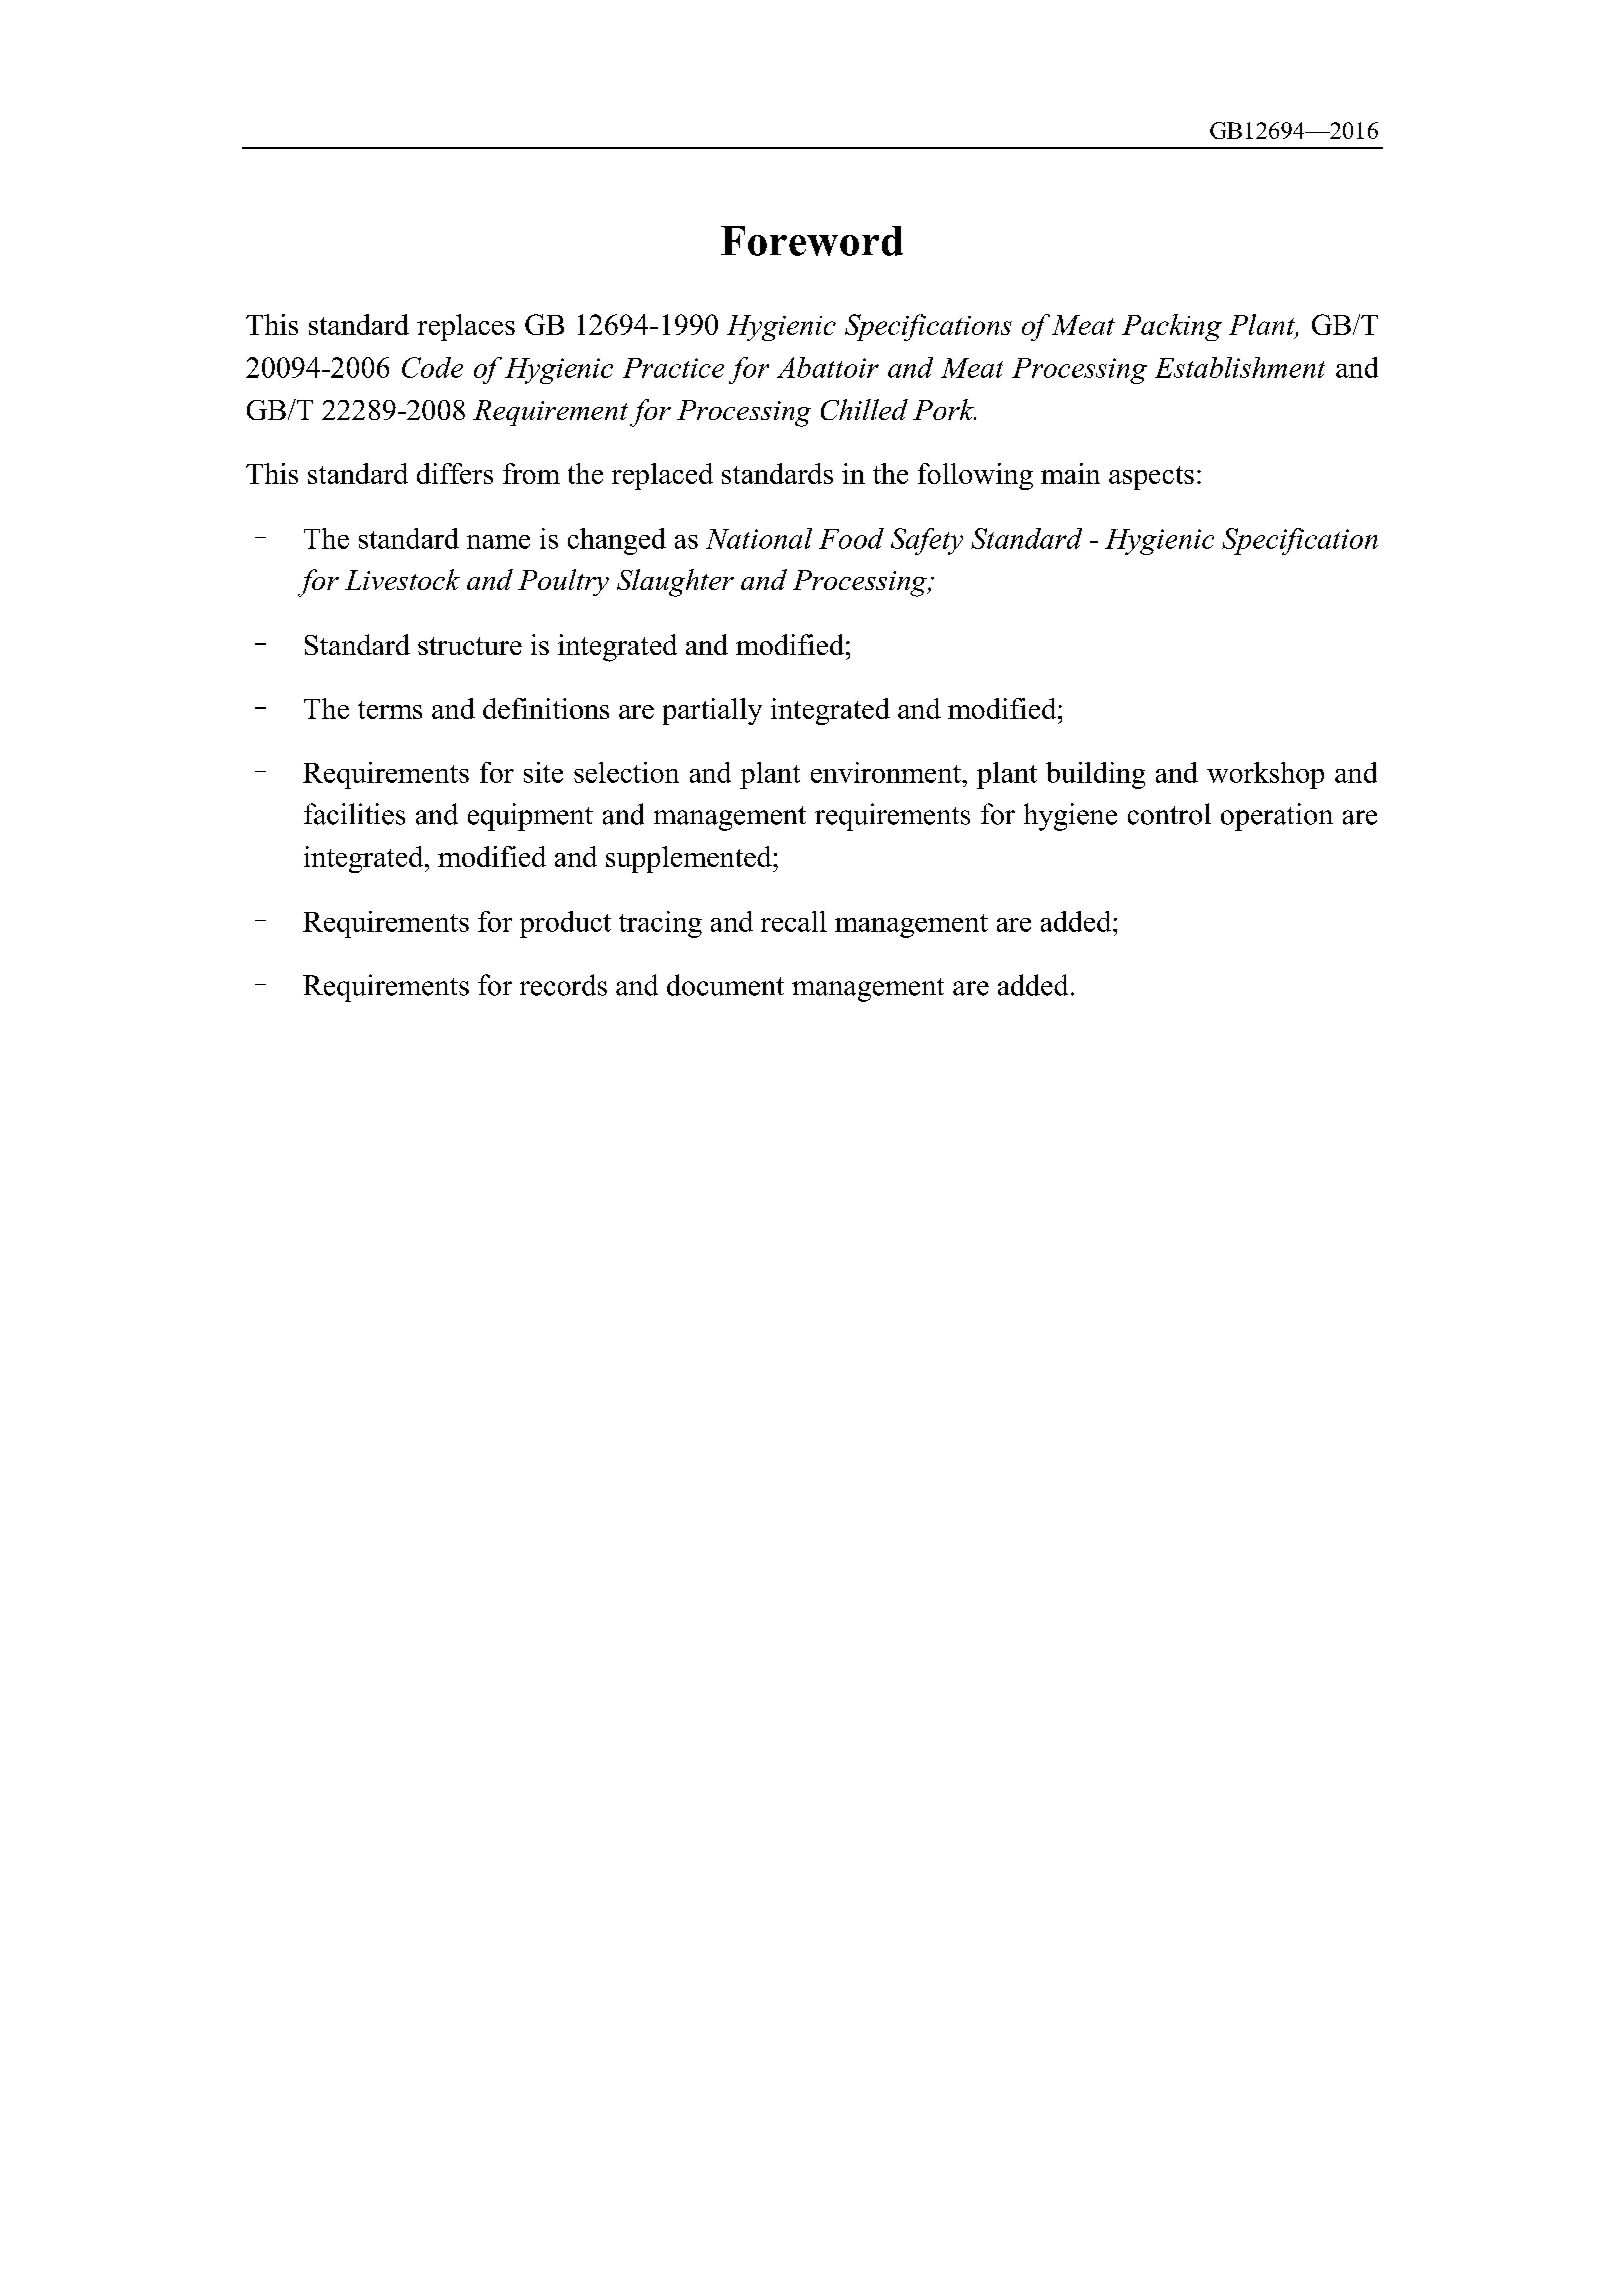 The height and width of the screenshot is (2296, 1624). What do you see at coordinates (1172, 327) in the screenshot?
I see `Packing` at bounding box center [1172, 327].
